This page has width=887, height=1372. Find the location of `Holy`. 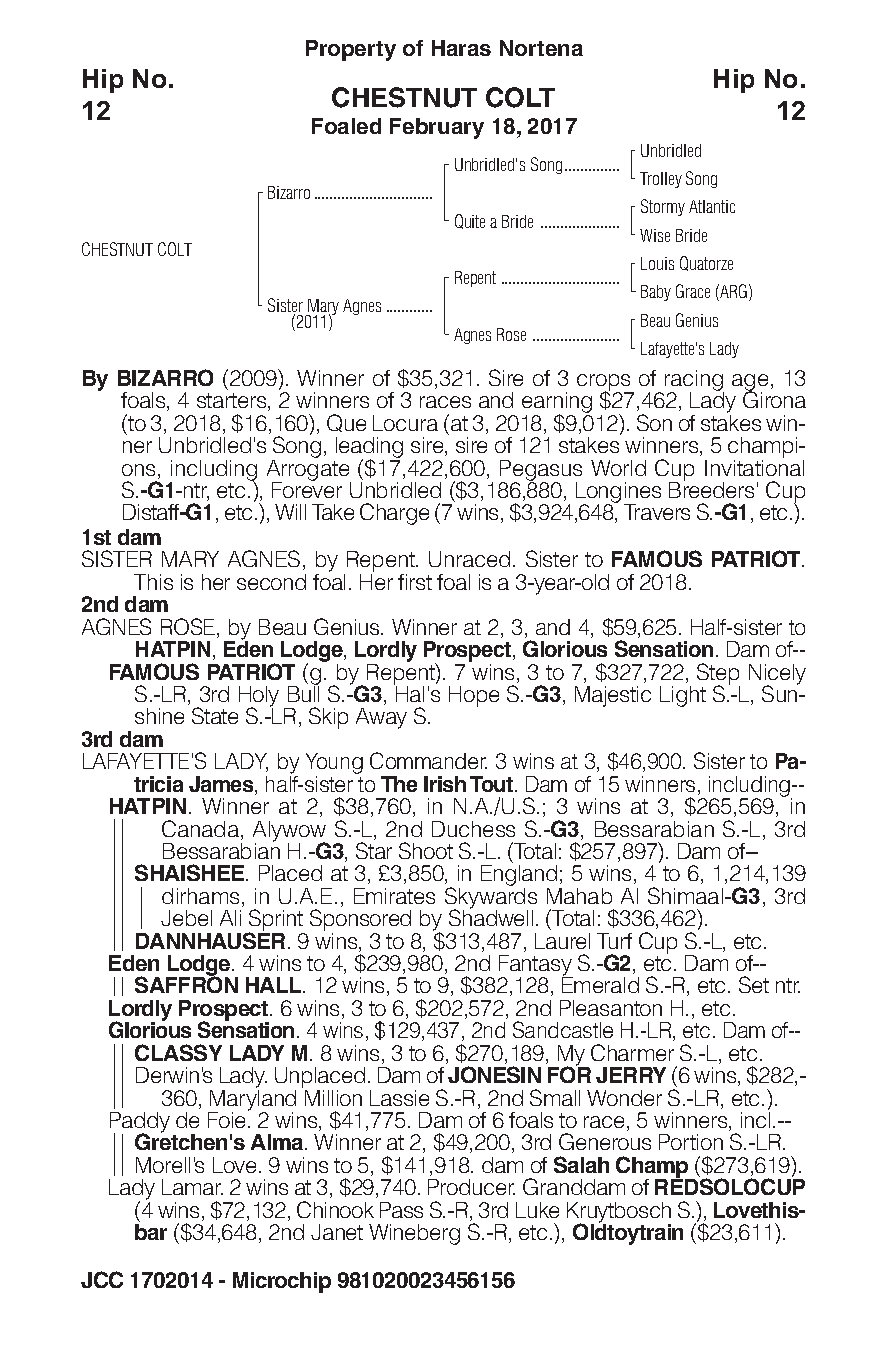

Holy is located at coordinates (259, 697).
